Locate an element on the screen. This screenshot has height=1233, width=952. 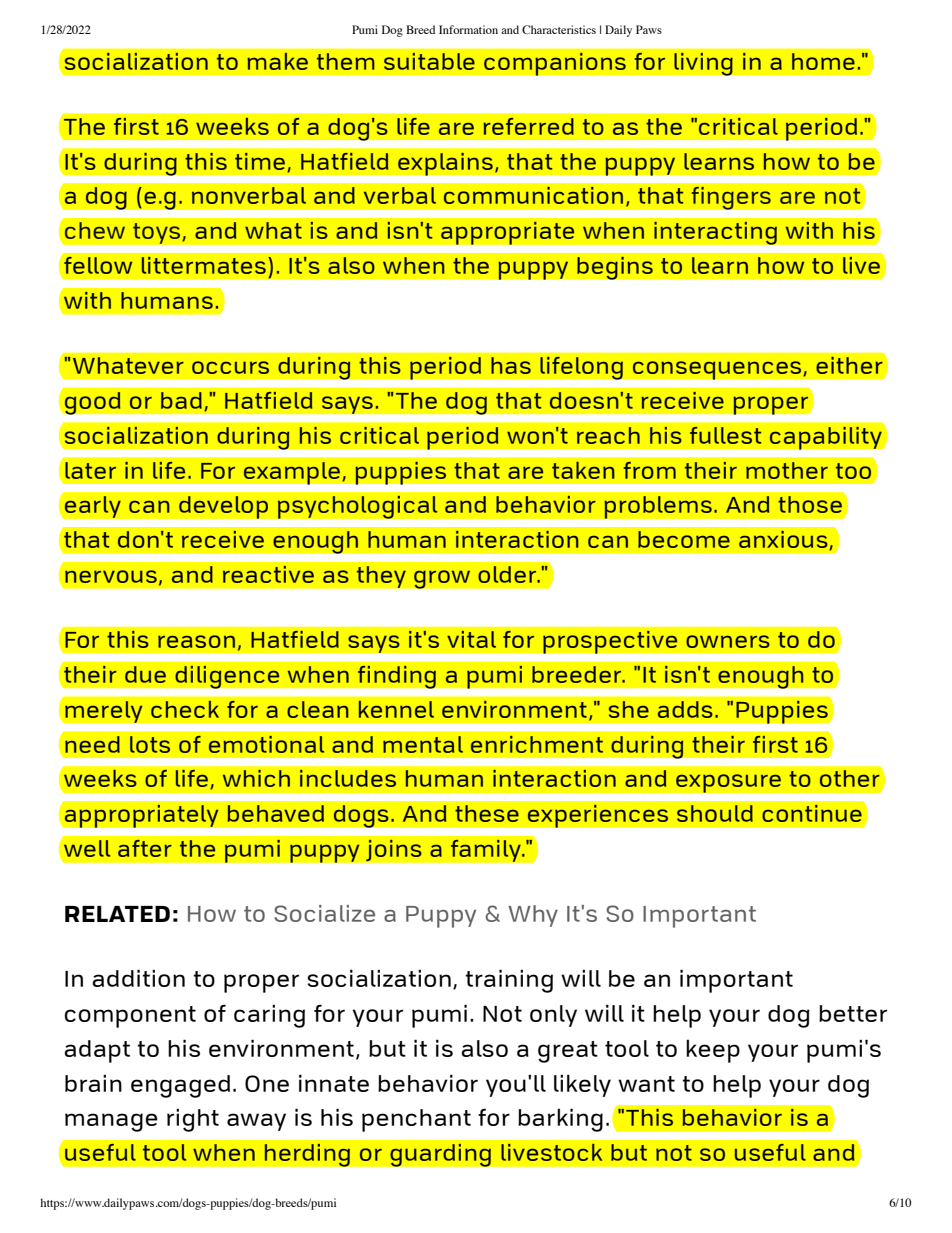
home is located at coordinates (823, 61).
